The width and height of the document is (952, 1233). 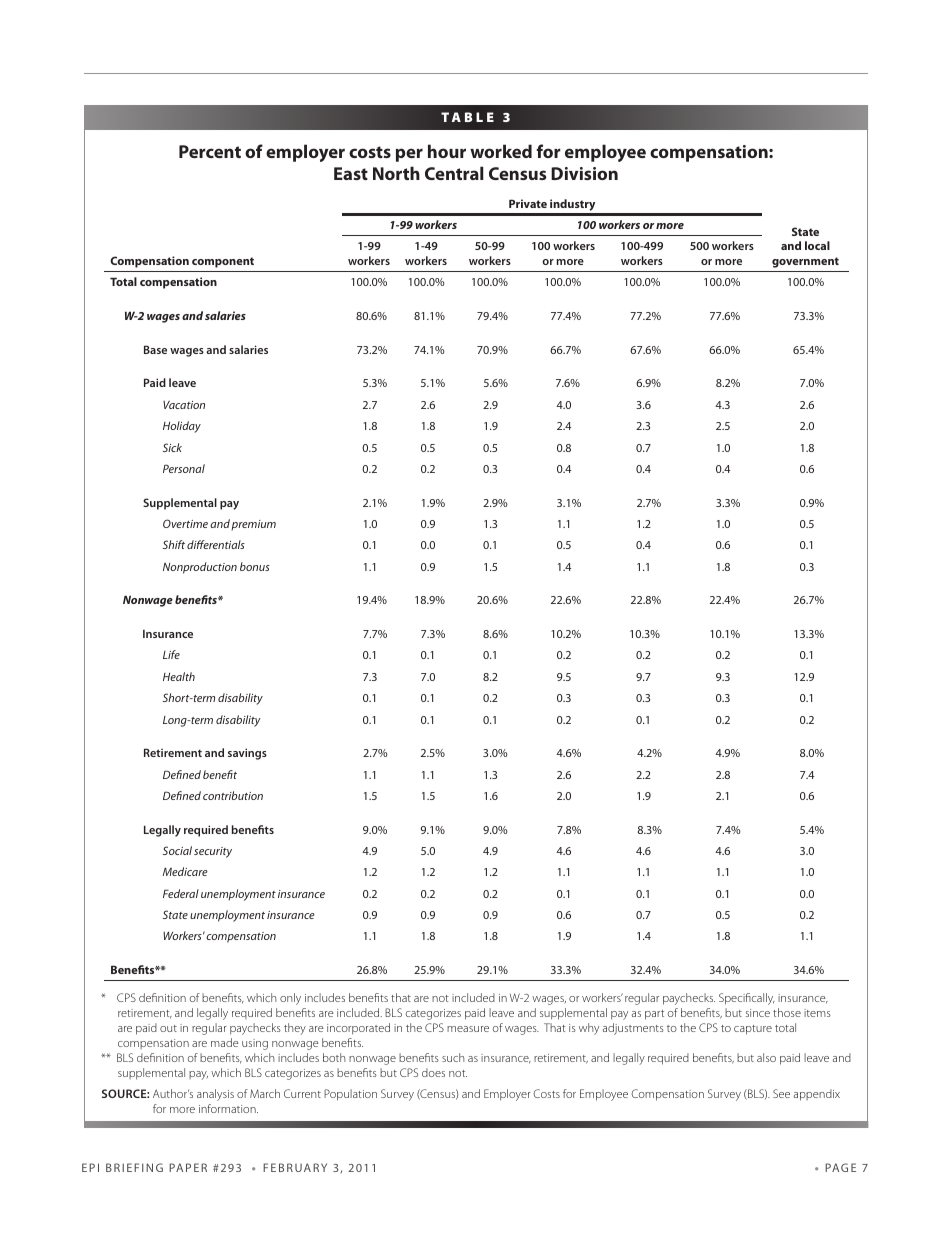 I want to click on premium, so click(x=253, y=525).
